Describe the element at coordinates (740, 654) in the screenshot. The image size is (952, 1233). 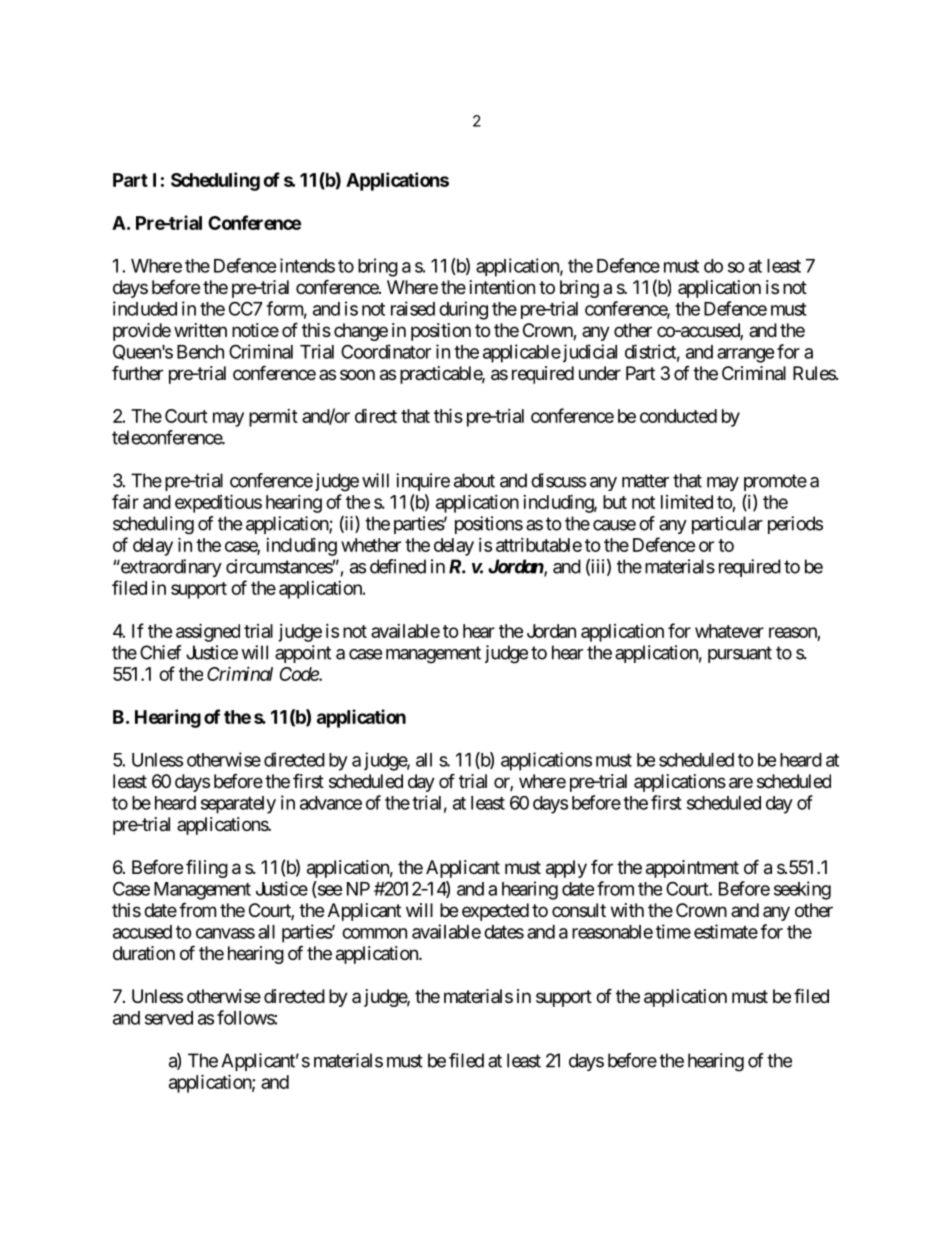
I see `pursuant` at that location.
